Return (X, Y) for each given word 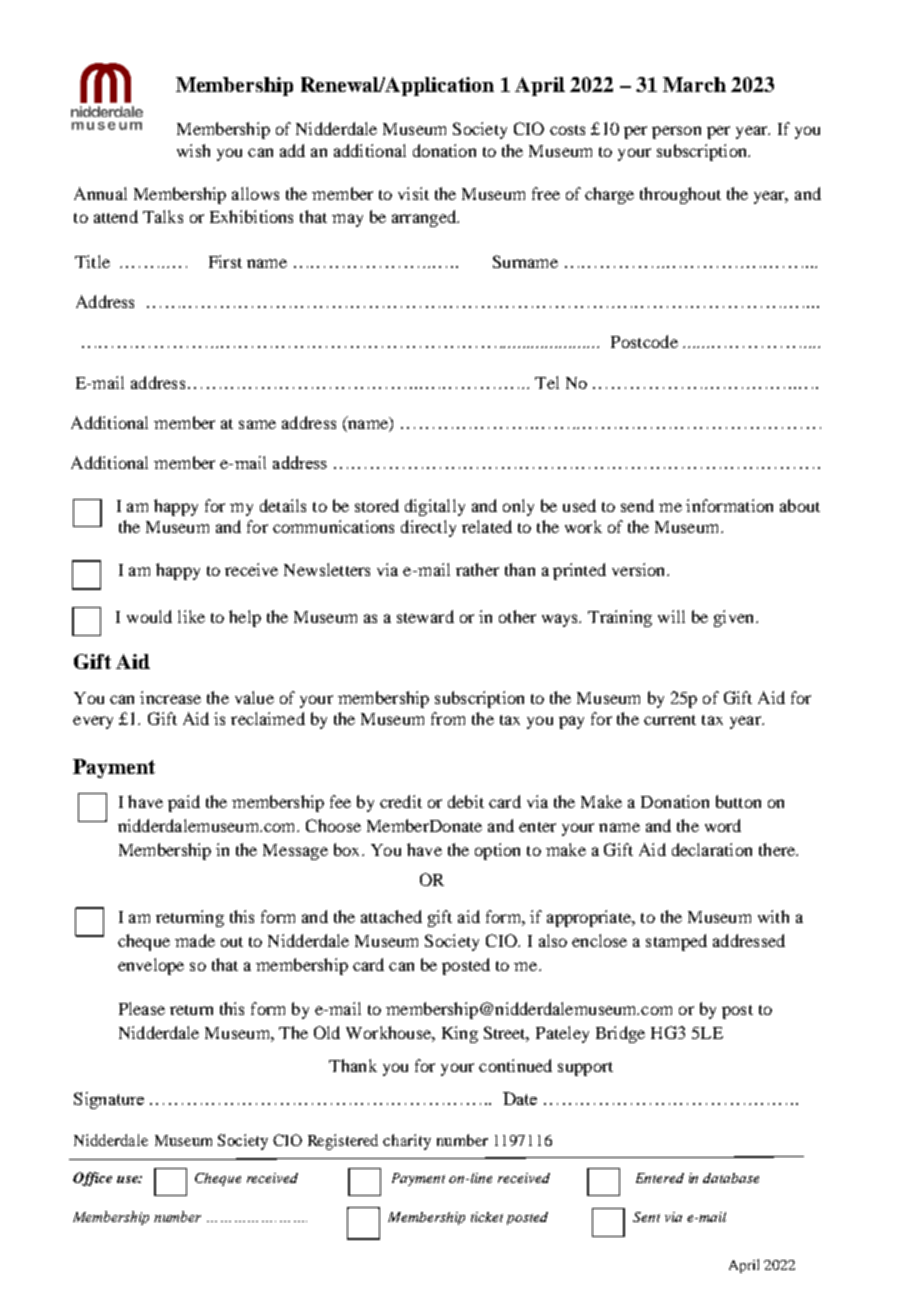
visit (413, 193)
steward (425, 616)
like (191, 616)
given (735, 618)
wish (193, 150)
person (676, 132)
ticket (487, 1217)
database (731, 1178)
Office (92, 1179)
